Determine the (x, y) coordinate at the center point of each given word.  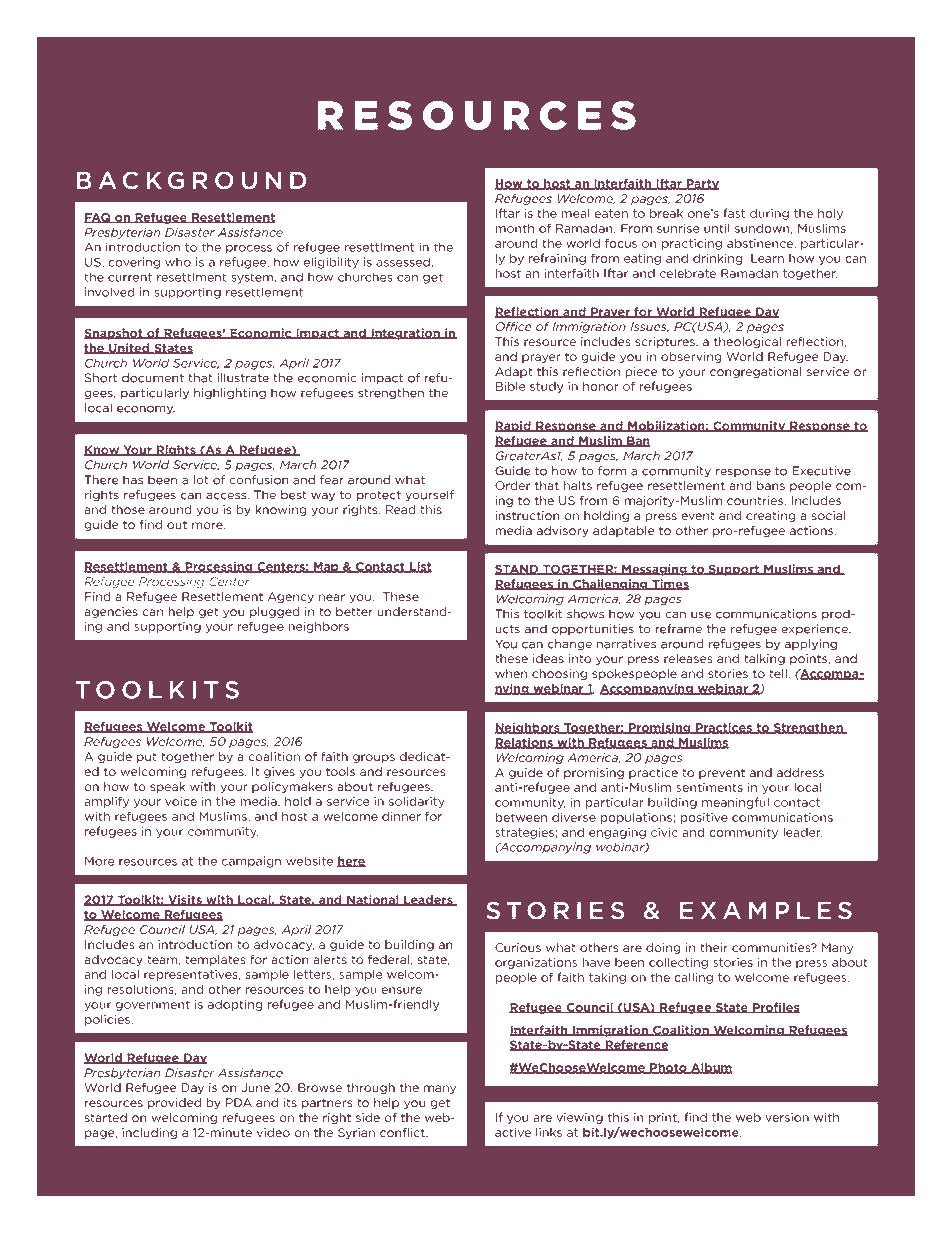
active (513, 1132)
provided (174, 1103)
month (514, 228)
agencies (111, 612)
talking (764, 659)
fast (734, 213)
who (178, 262)
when (511, 673)
